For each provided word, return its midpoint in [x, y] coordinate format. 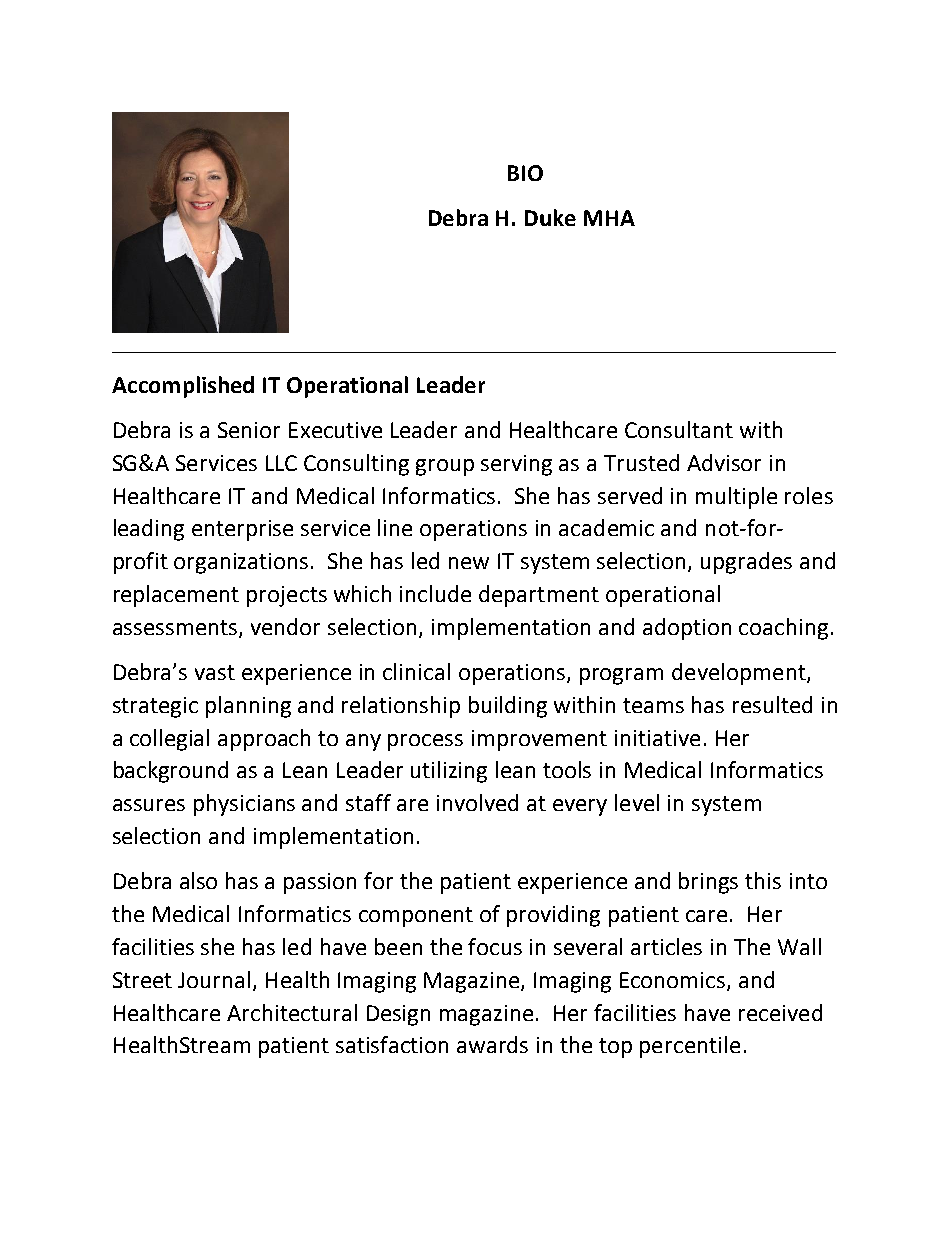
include [435, 593]
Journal [214, 979]
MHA [609, 218]
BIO [525, 173]
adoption [687, 629]
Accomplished [183, 387]
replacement [176, 596]
